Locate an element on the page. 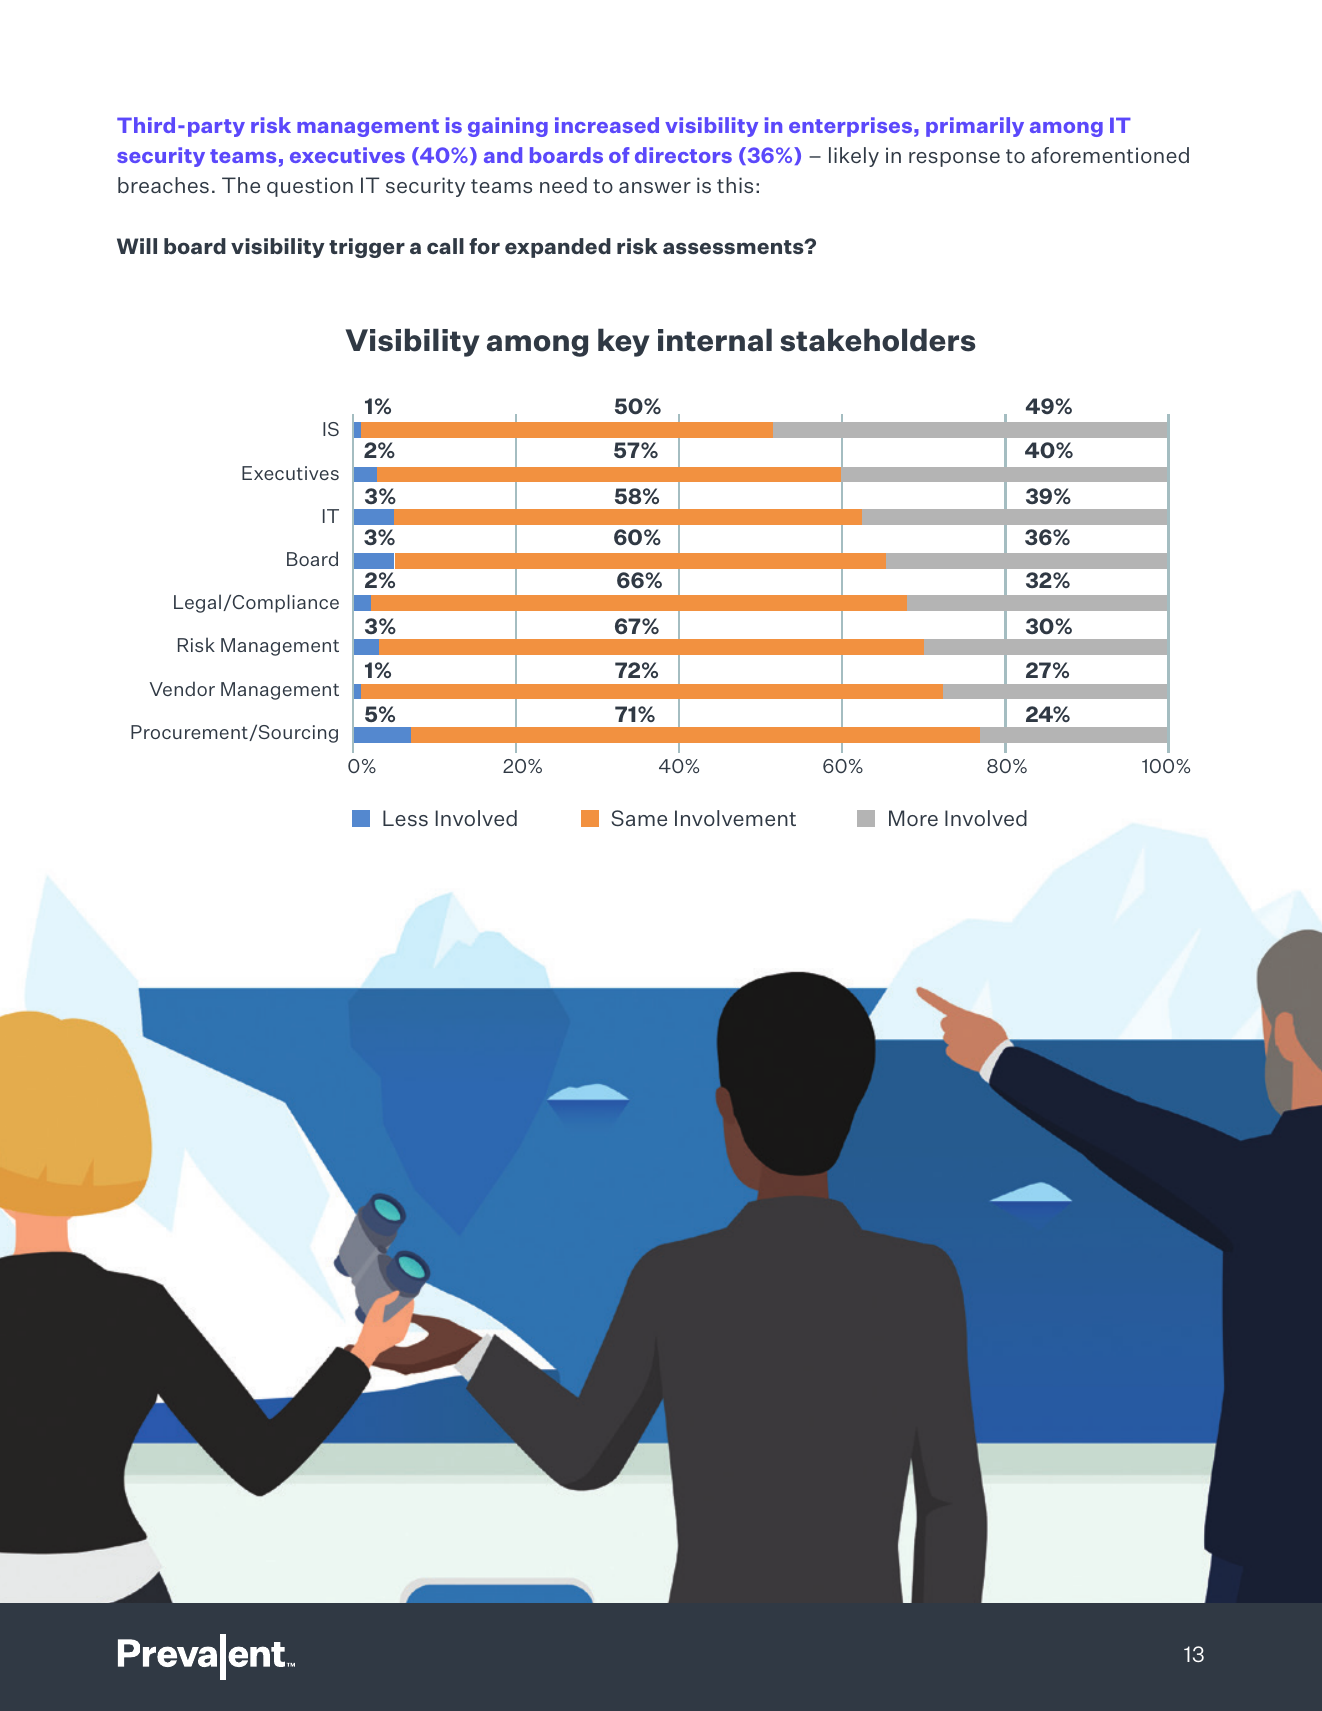  internal is located at coordinates (715, 340).
